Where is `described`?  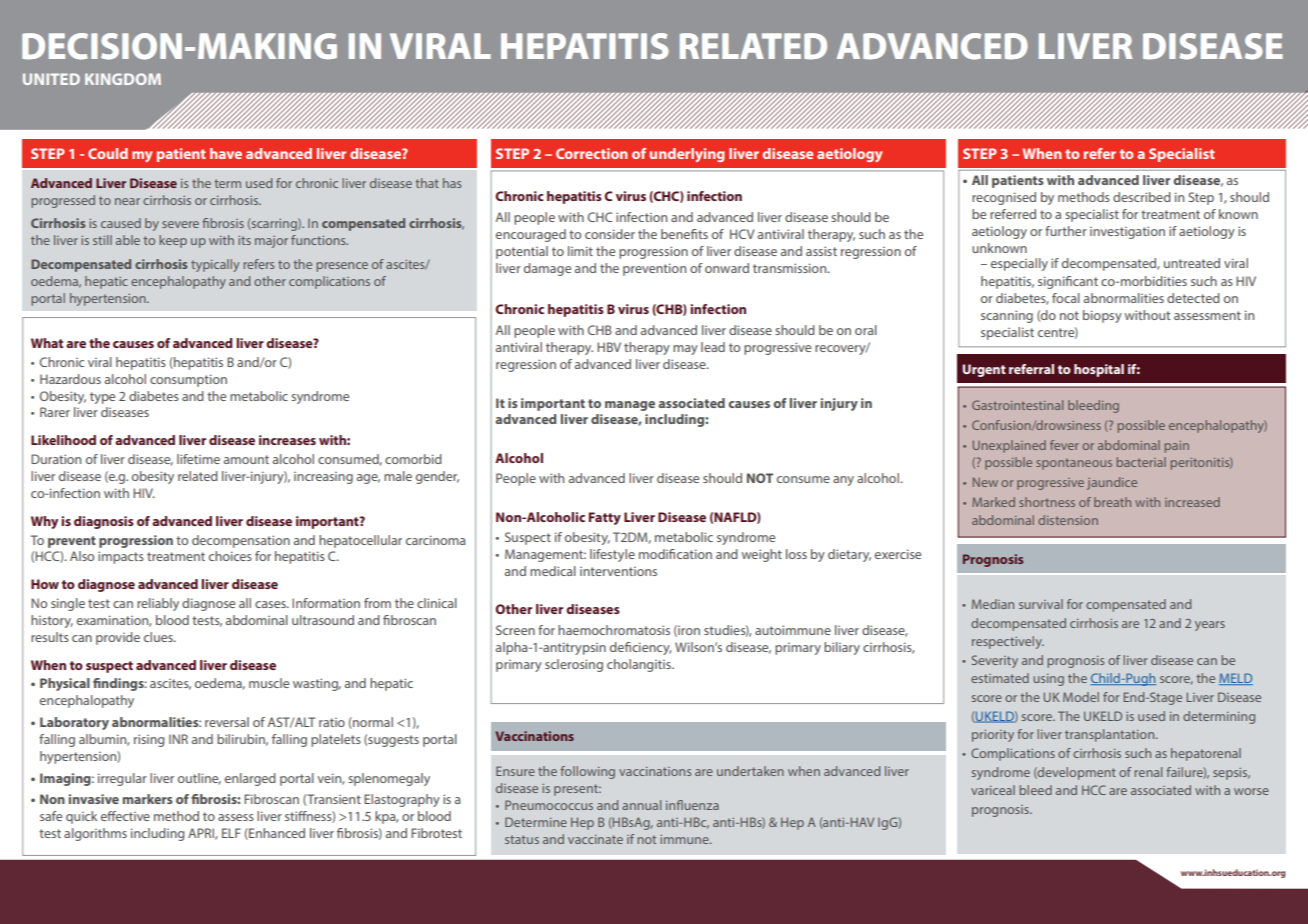 described is located at coordinates (1142, 197).
